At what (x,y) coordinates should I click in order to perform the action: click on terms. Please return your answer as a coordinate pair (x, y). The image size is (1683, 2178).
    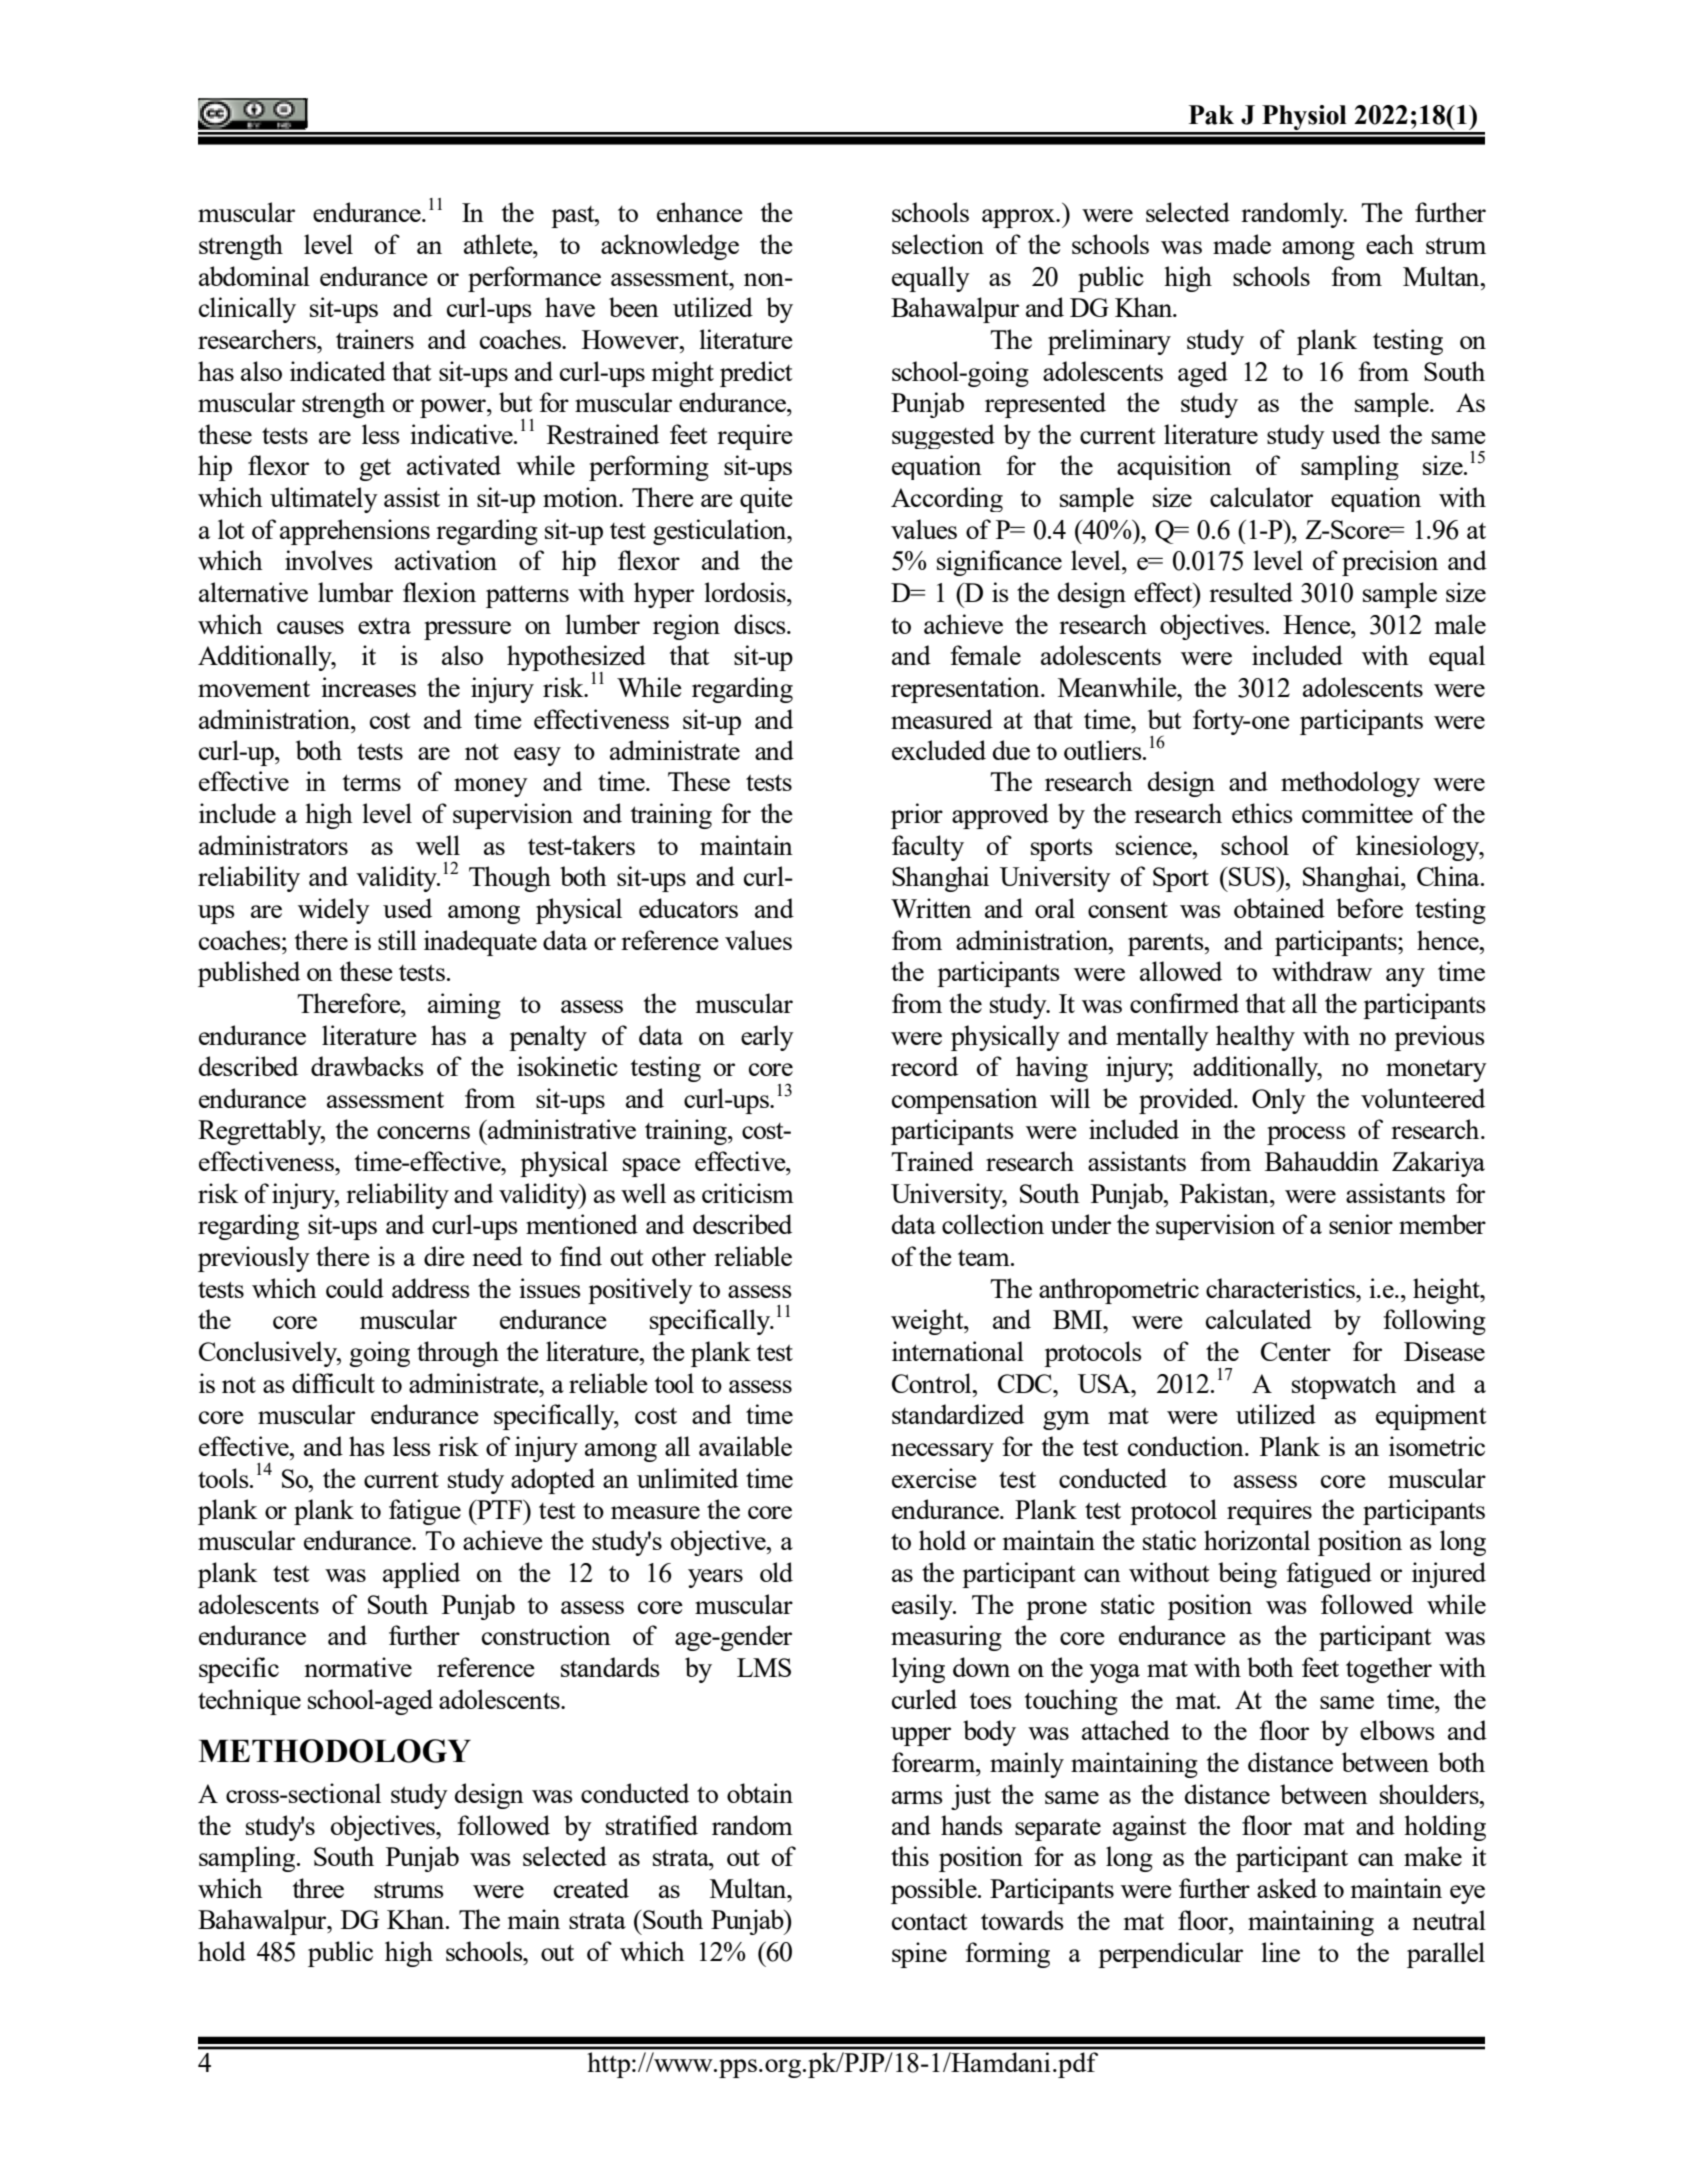
    Looking at the image, I should click on (372, 782).
